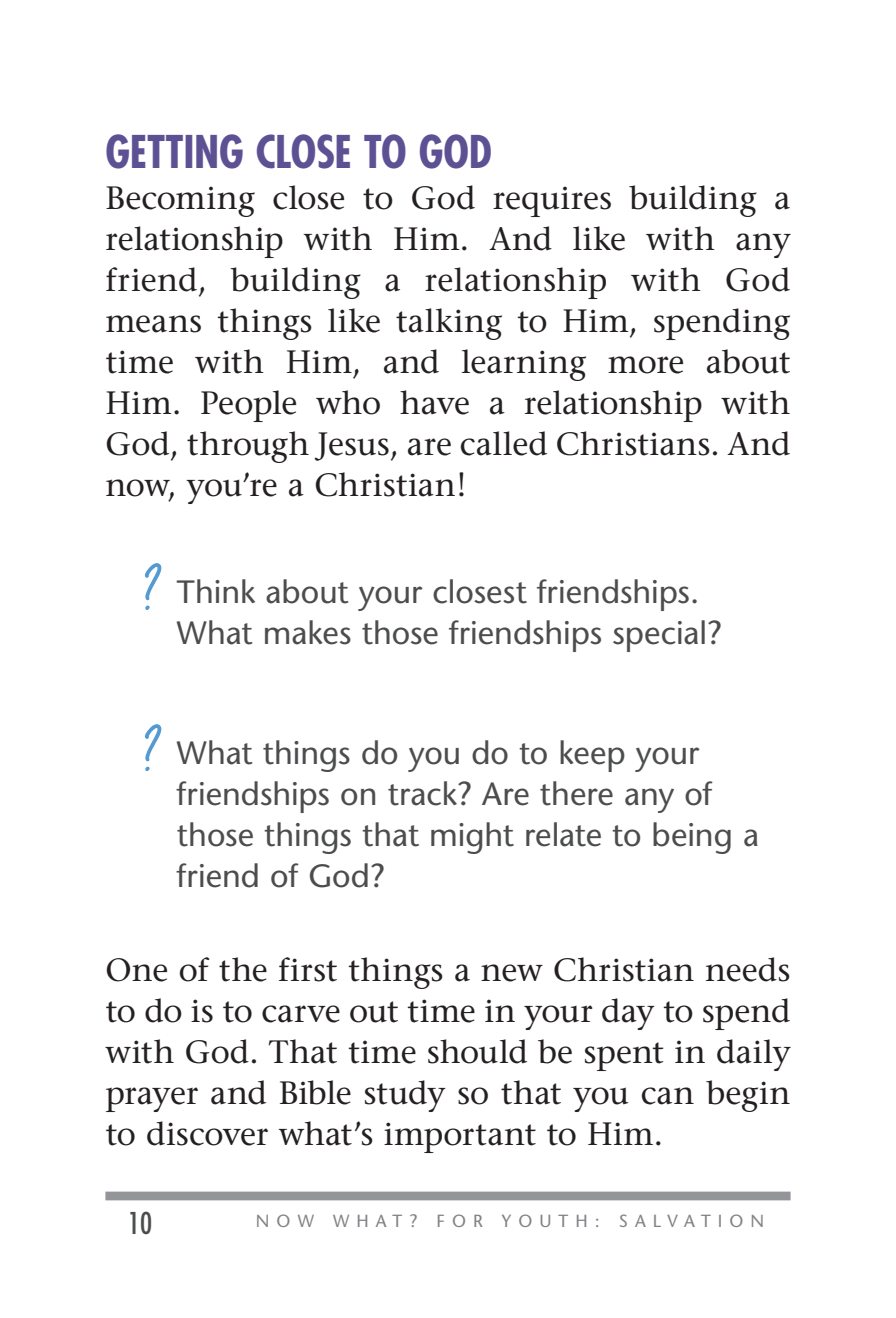 The width and height of the page is (896, 1318). What do you see at coordinates (552, 201) in the page?
I see `requires` at bounding box center [552, 201].
